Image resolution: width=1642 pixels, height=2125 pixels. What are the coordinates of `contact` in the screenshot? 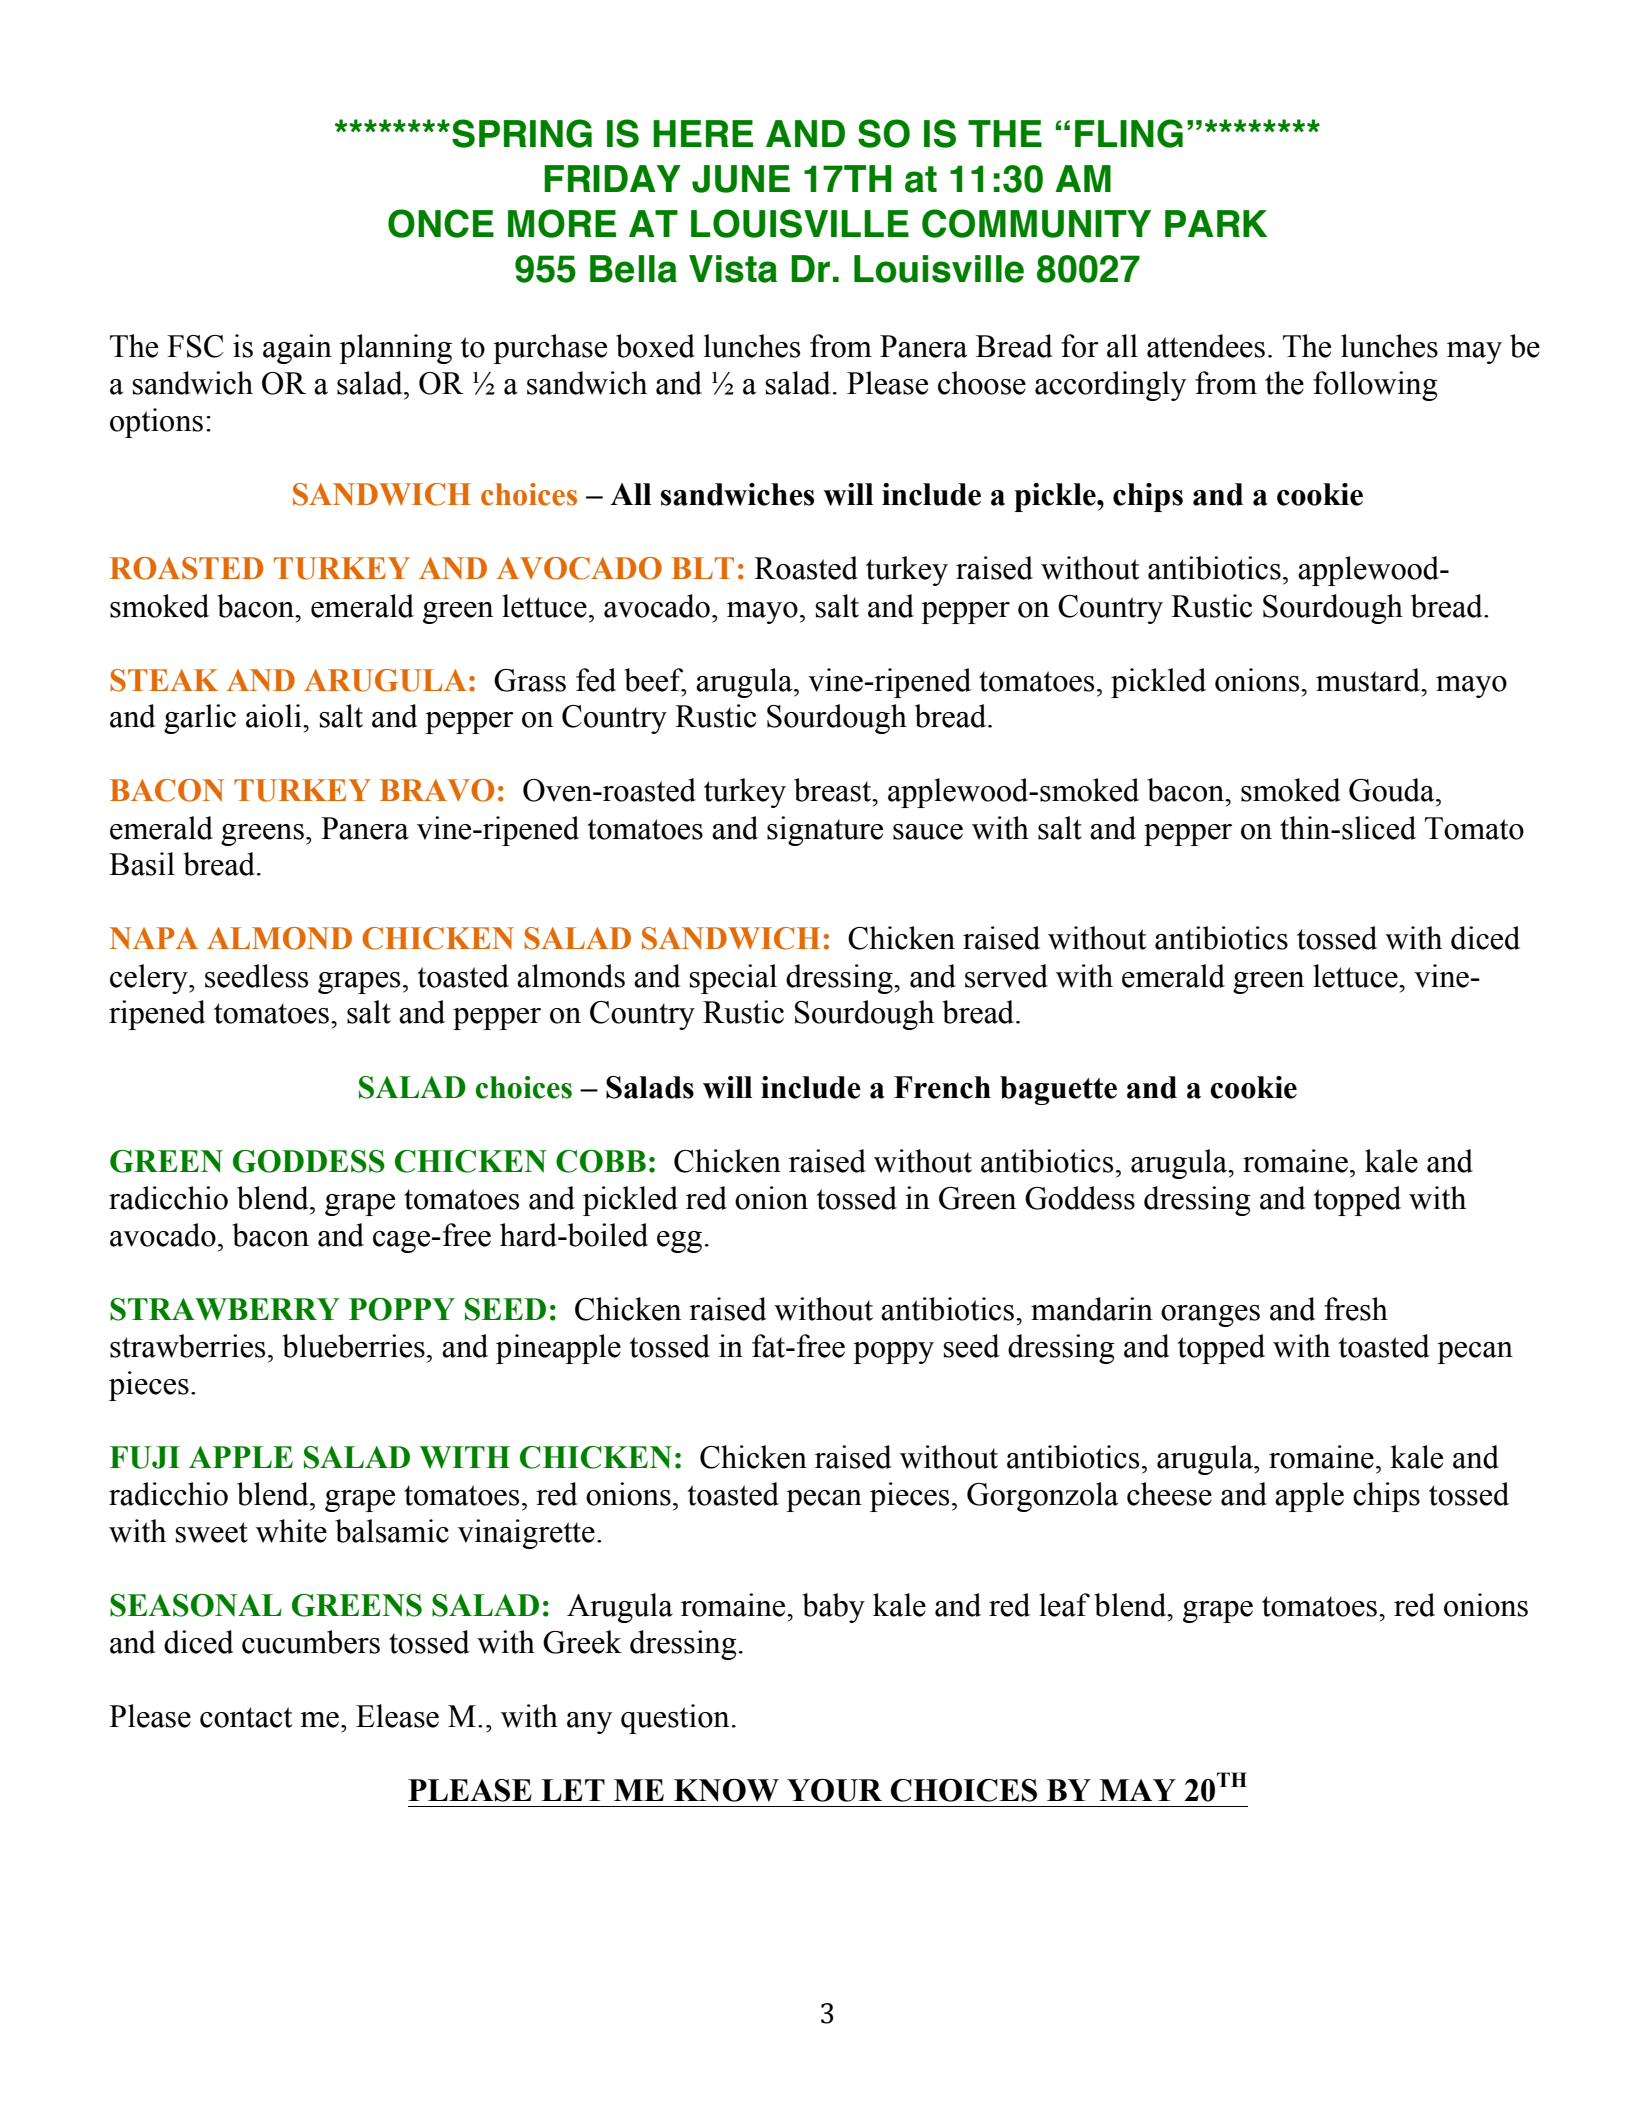 It's located at (246, 1717).
